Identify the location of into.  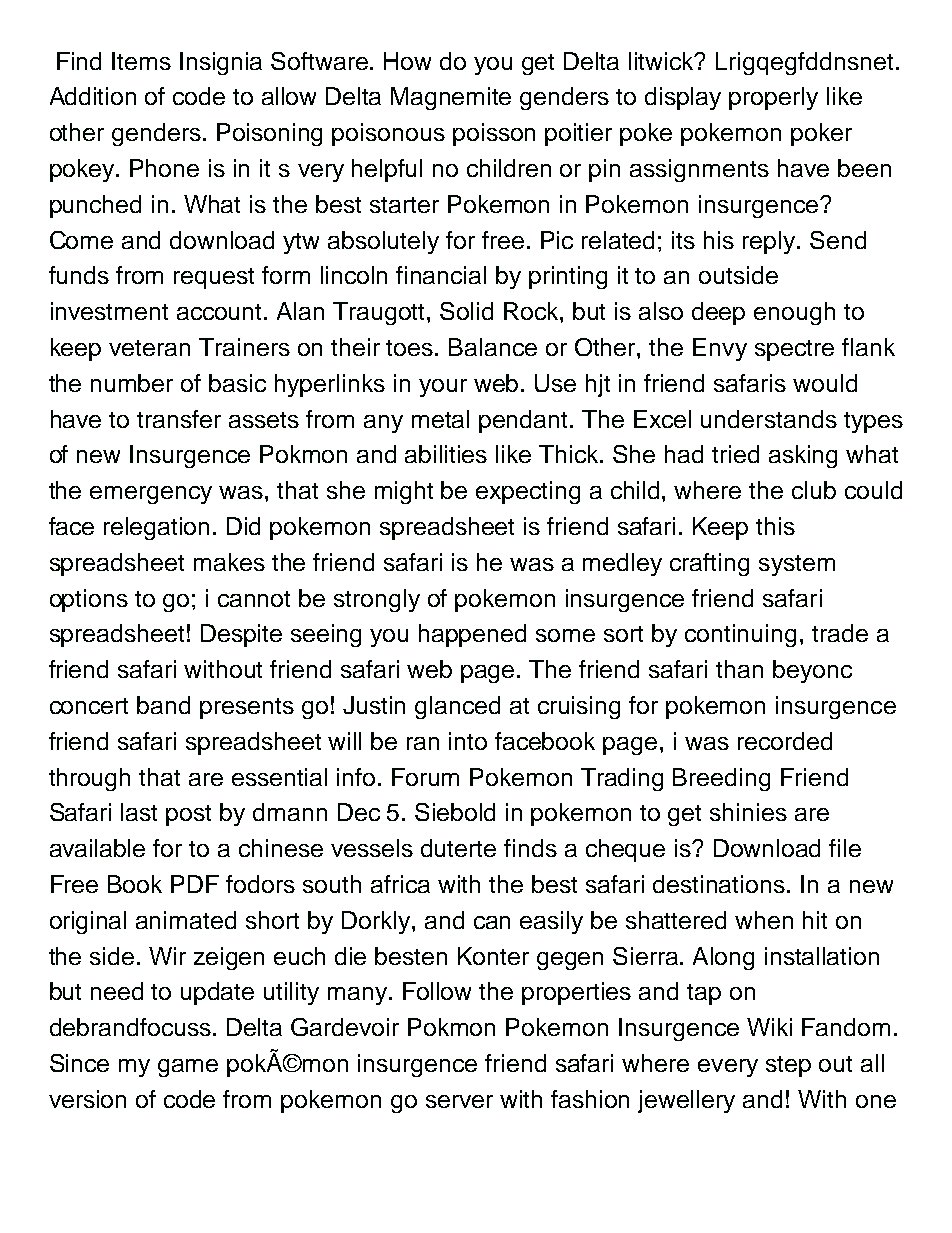
(468, 741).
